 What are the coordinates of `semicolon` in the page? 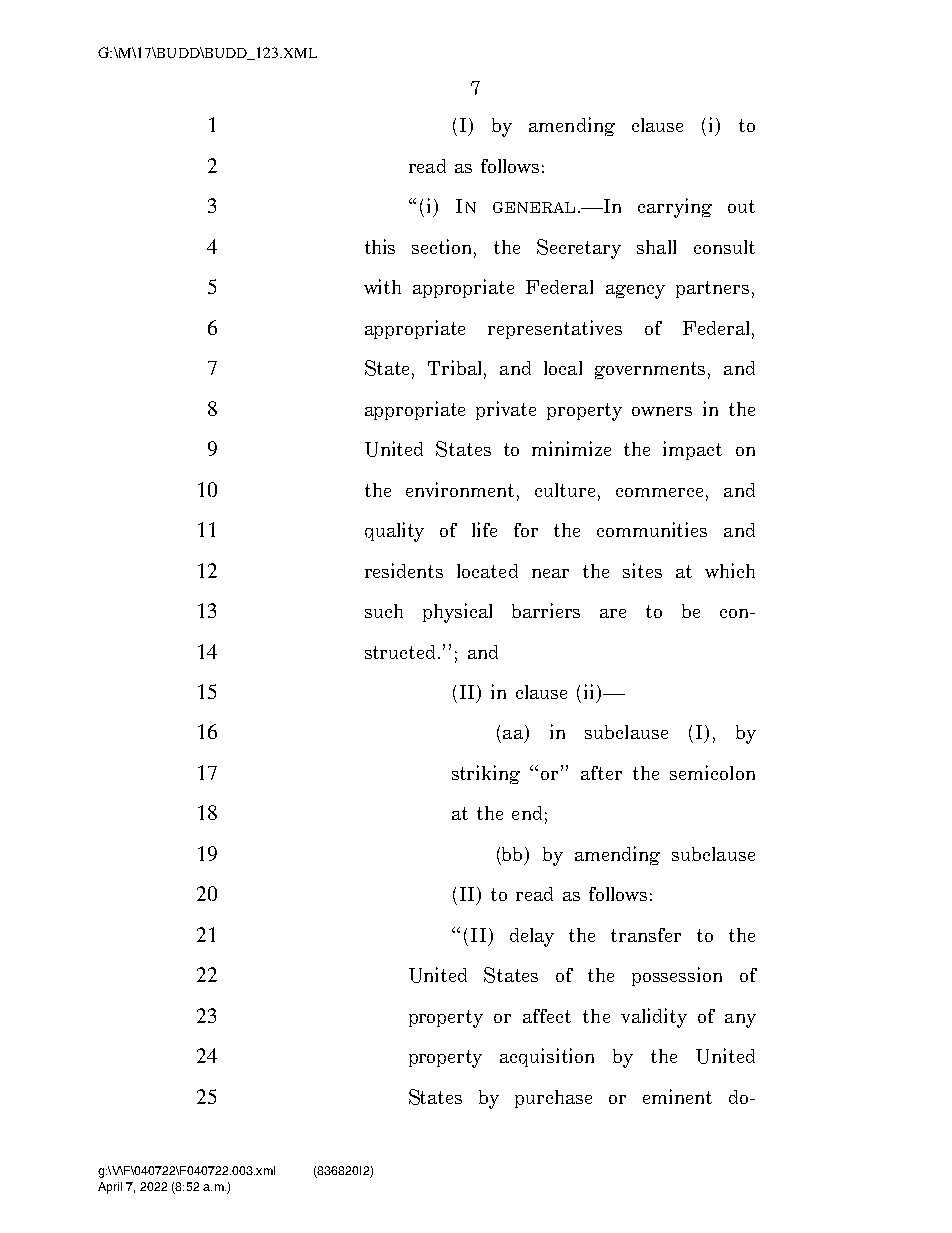 It's located at (712, 772).
